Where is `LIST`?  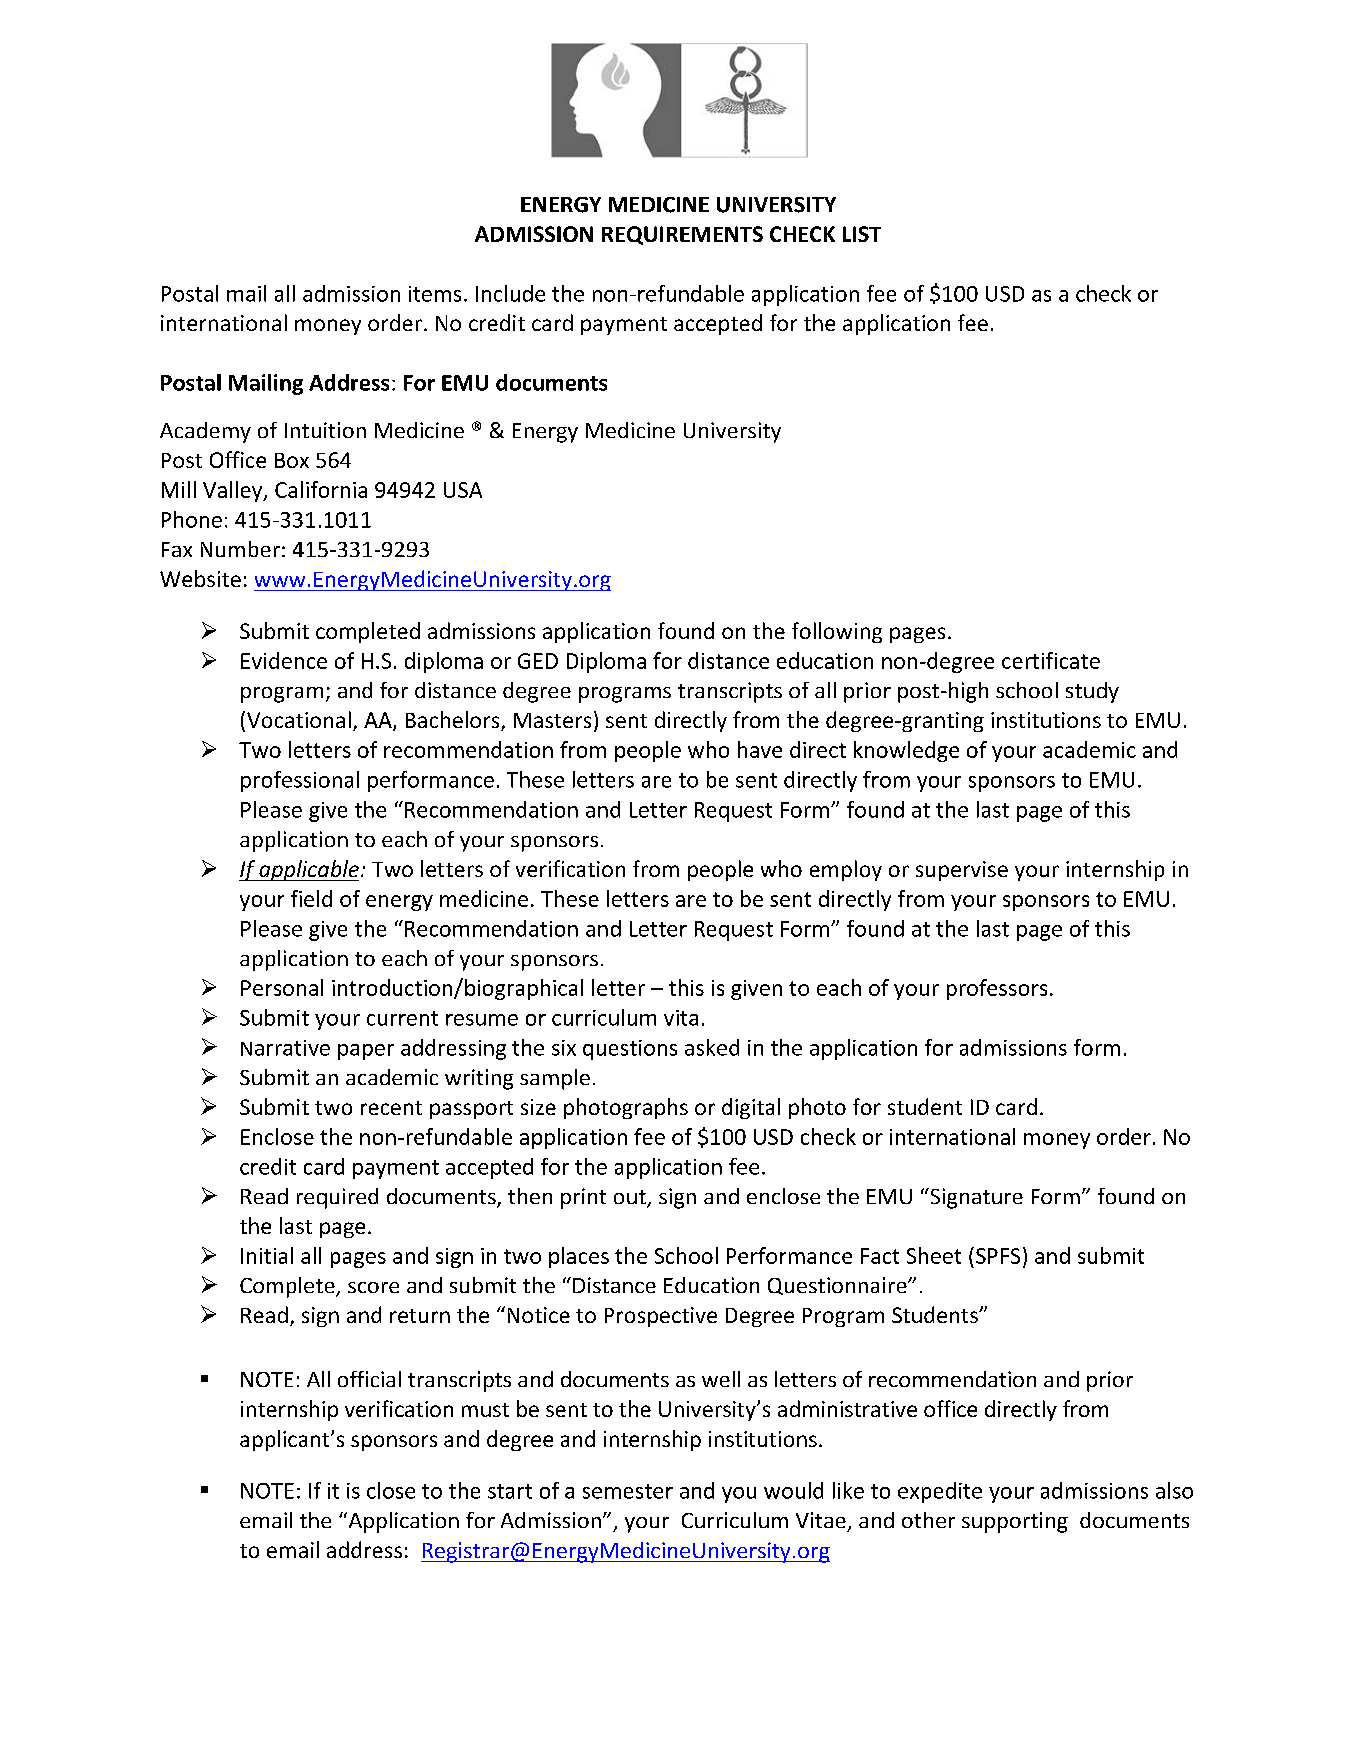
LIST is located at coordinates (862, 234).
